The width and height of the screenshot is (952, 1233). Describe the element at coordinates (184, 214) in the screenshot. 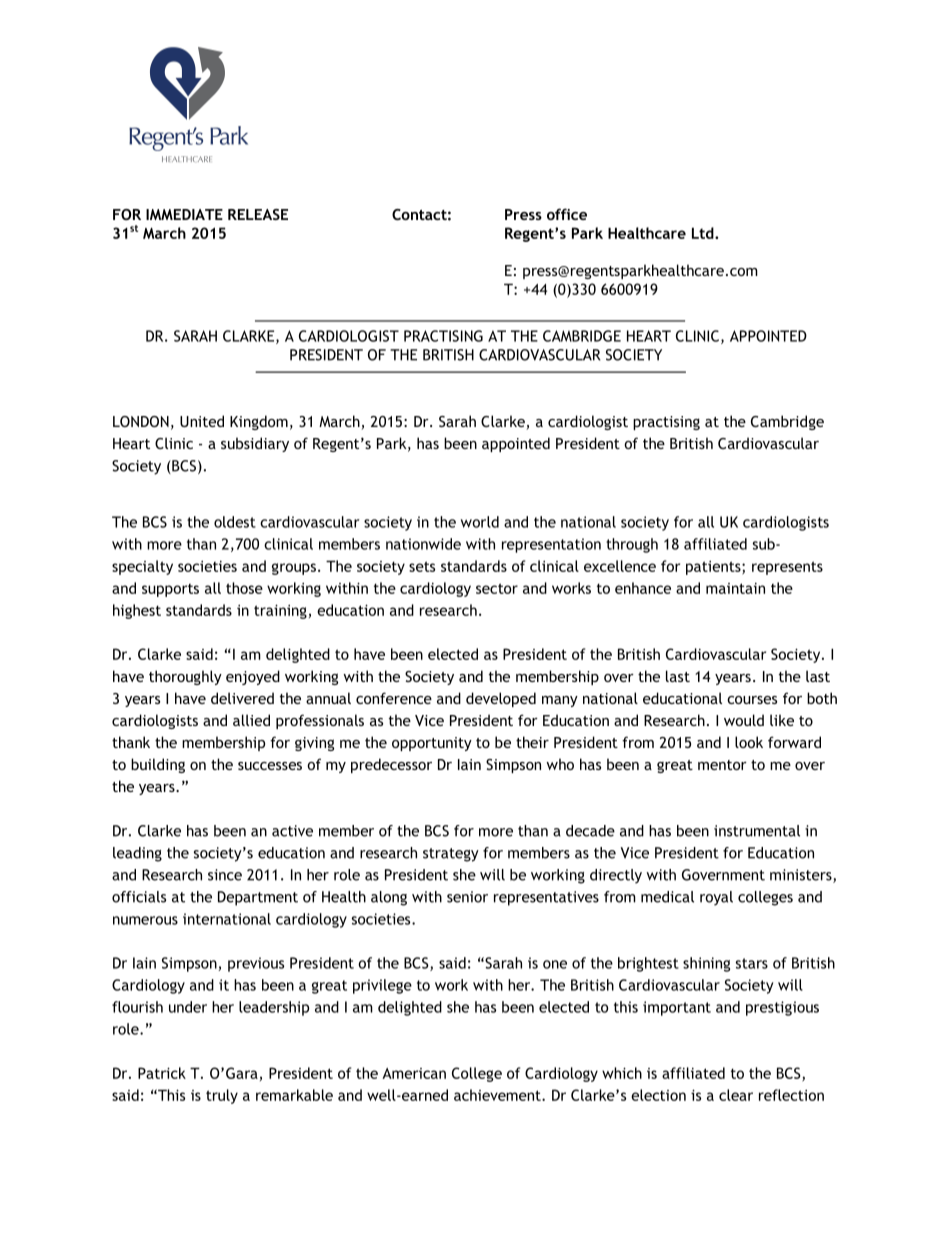

I see `IMMEDIATE` at that location.
